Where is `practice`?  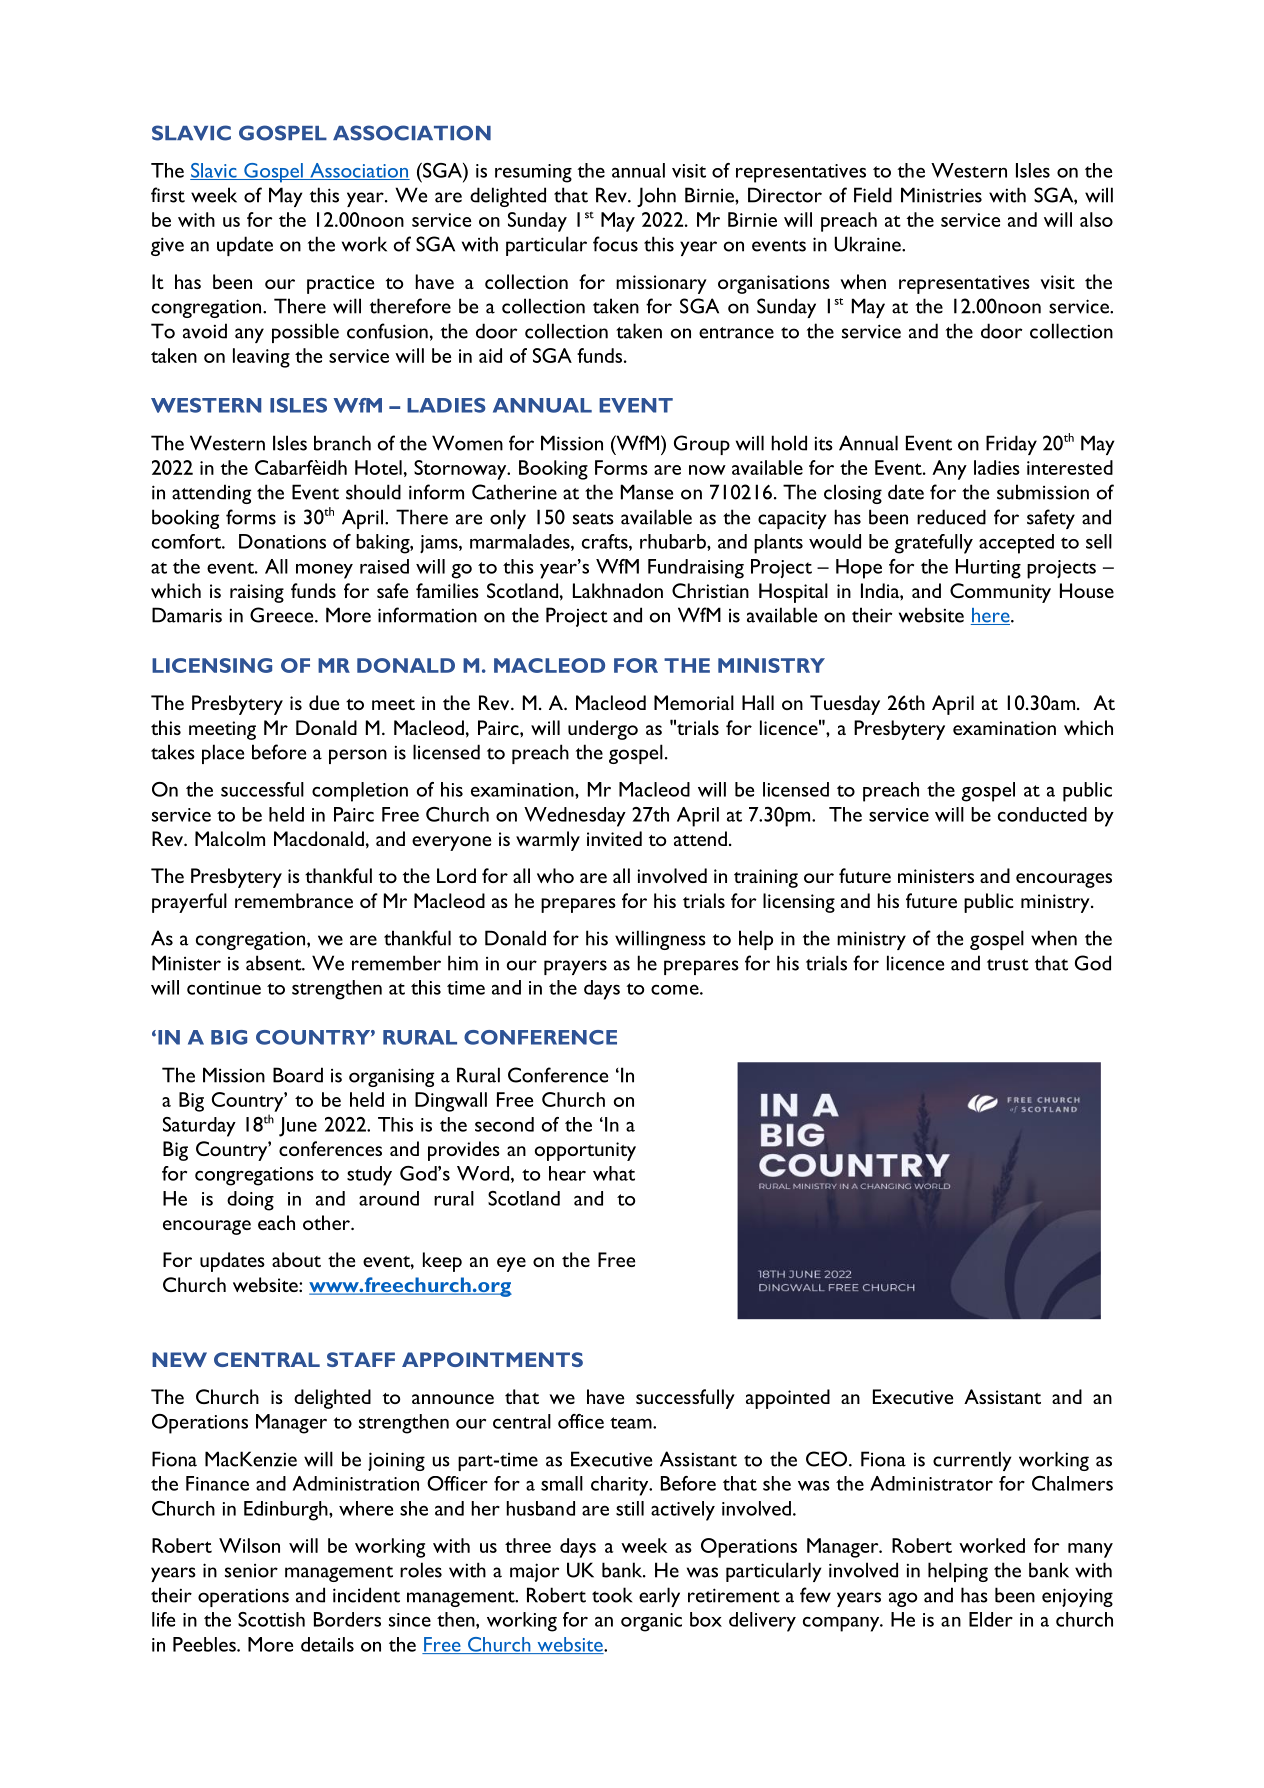 practice is located at coordinates (340, 284).
